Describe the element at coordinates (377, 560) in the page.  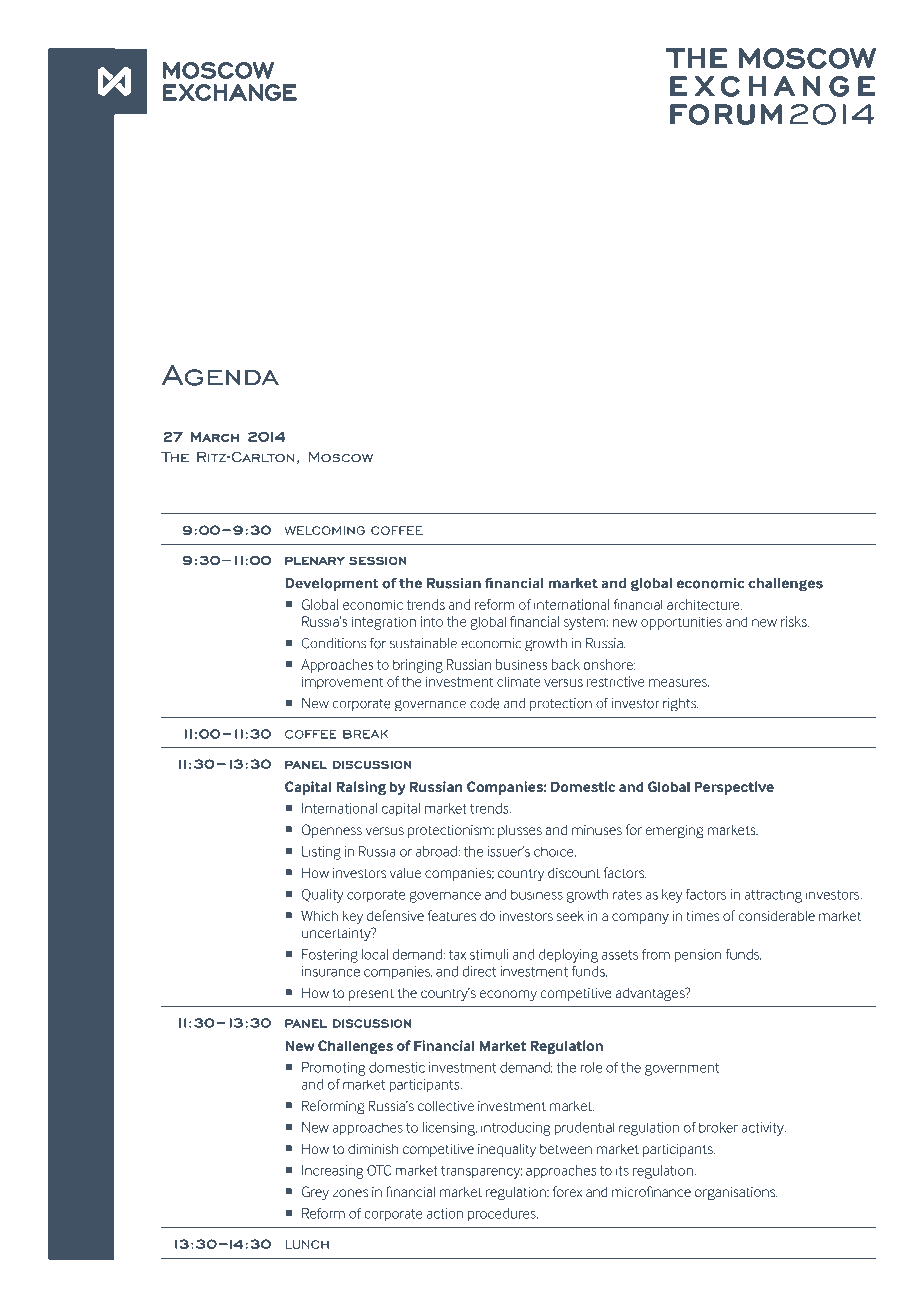
I see `SESSION` at that location.
